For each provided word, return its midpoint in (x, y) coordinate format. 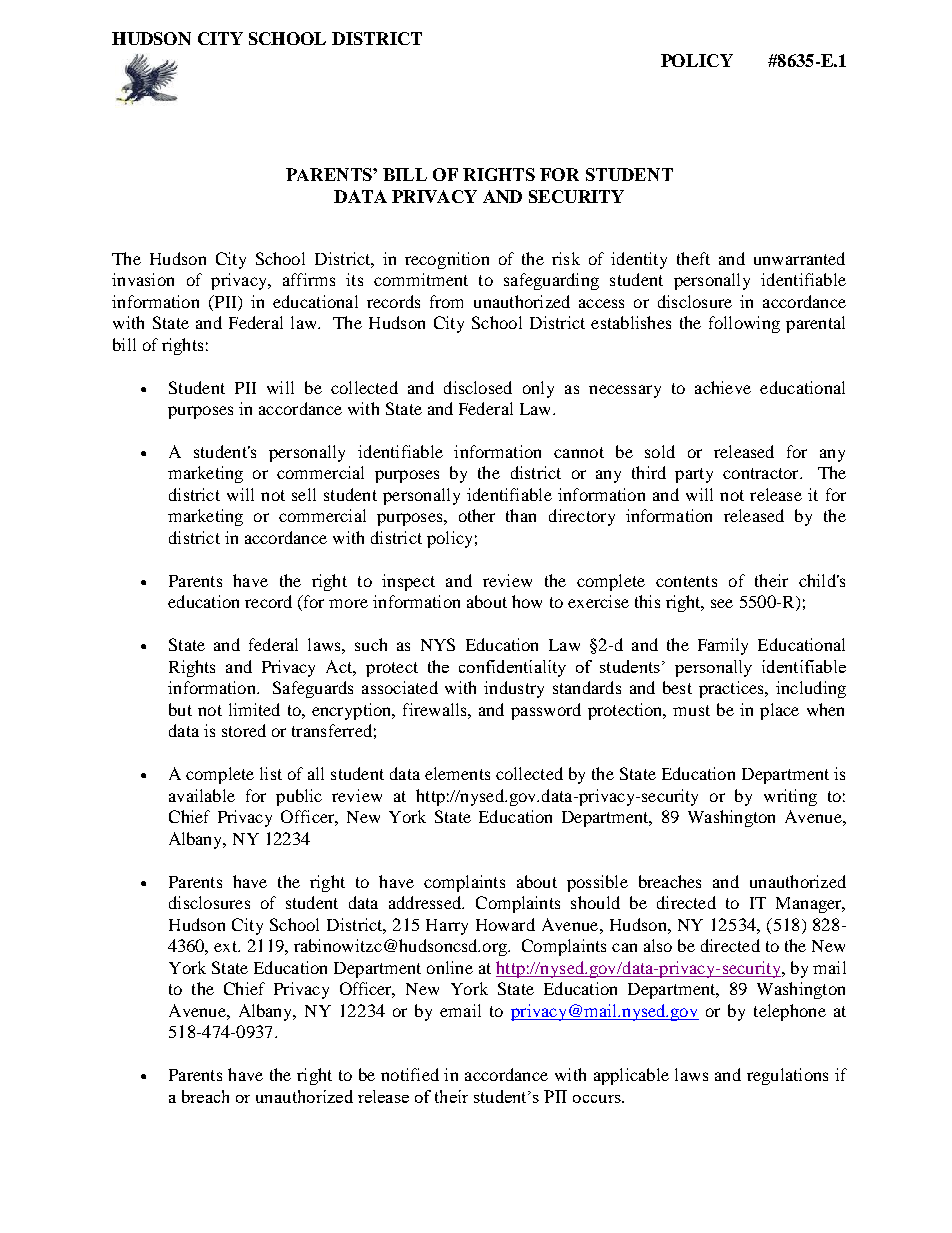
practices (732, 689)
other (477, 515)
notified (410, 1074)
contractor (762, 473)
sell (304, 494)
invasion (143, 279)
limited (254, 709)
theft (693, 258)
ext (227, 946)
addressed (426, 902)
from (446, 301)
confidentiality (512, 668)
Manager (810, 905)
